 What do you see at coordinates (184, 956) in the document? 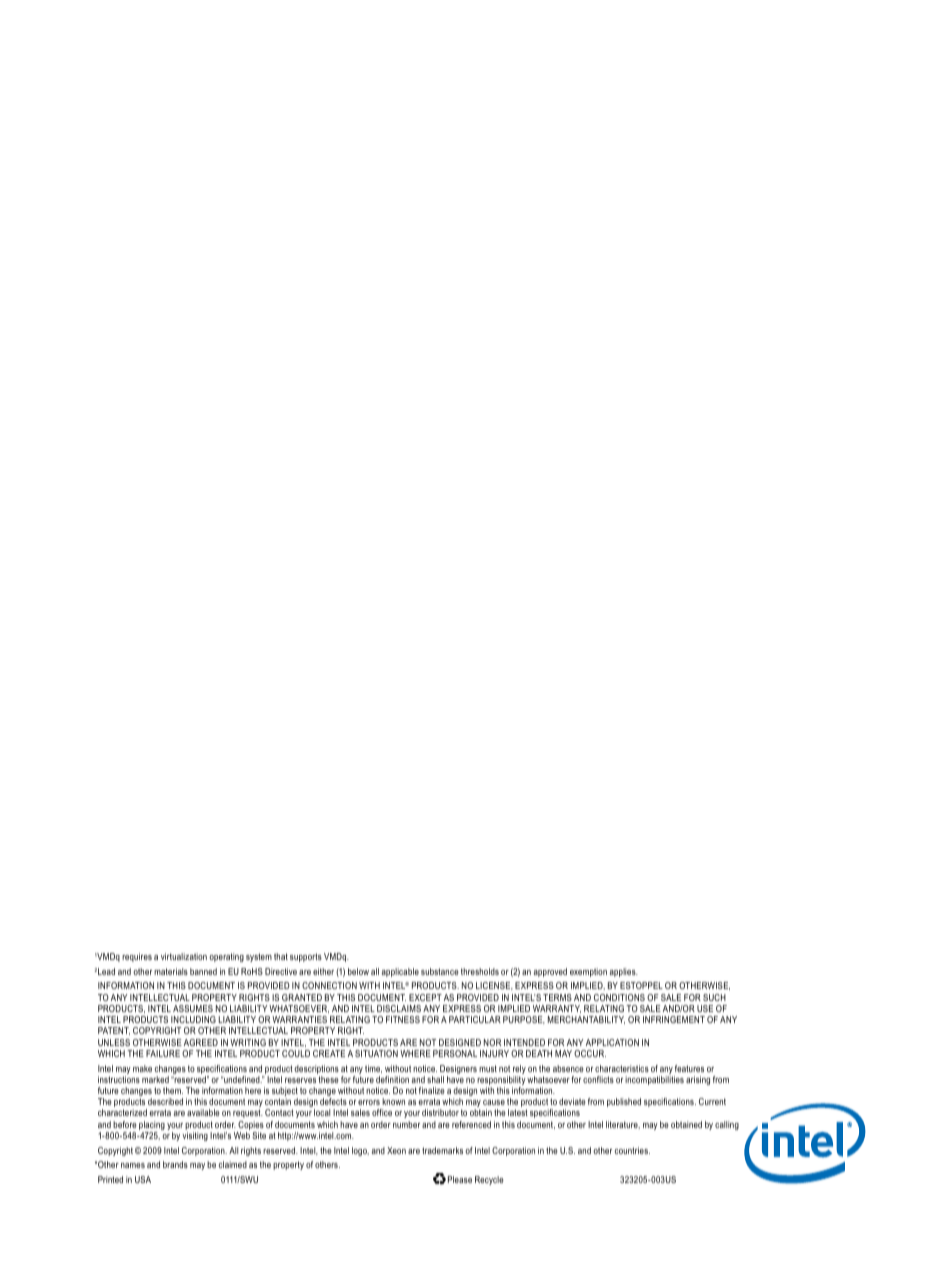
I see `virtualization` at bounding box center [184, 956].
